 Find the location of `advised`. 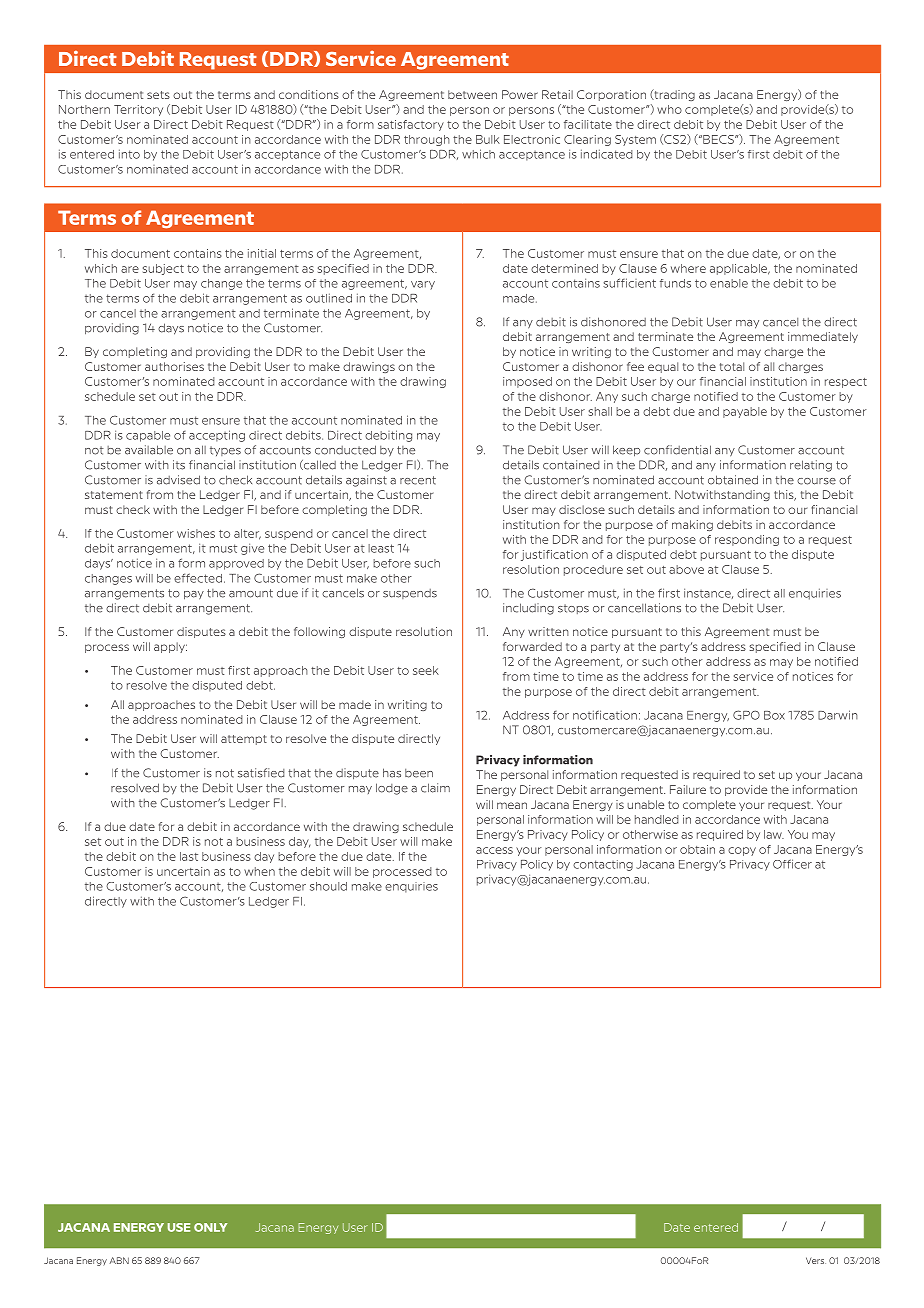

advised is located at coordinates (178, 480).
